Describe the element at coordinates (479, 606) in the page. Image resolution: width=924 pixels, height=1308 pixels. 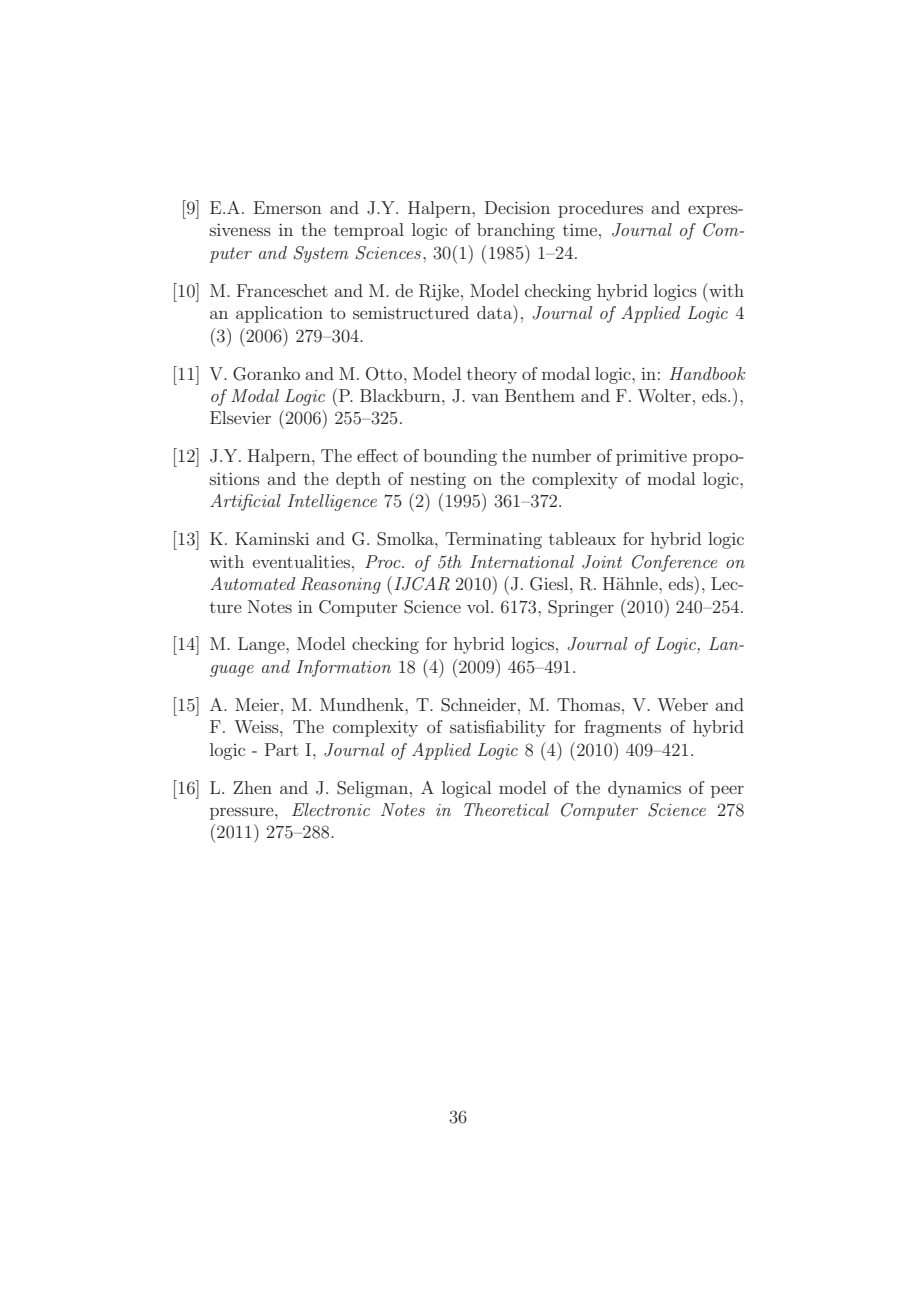
I see `vol` at that location.
